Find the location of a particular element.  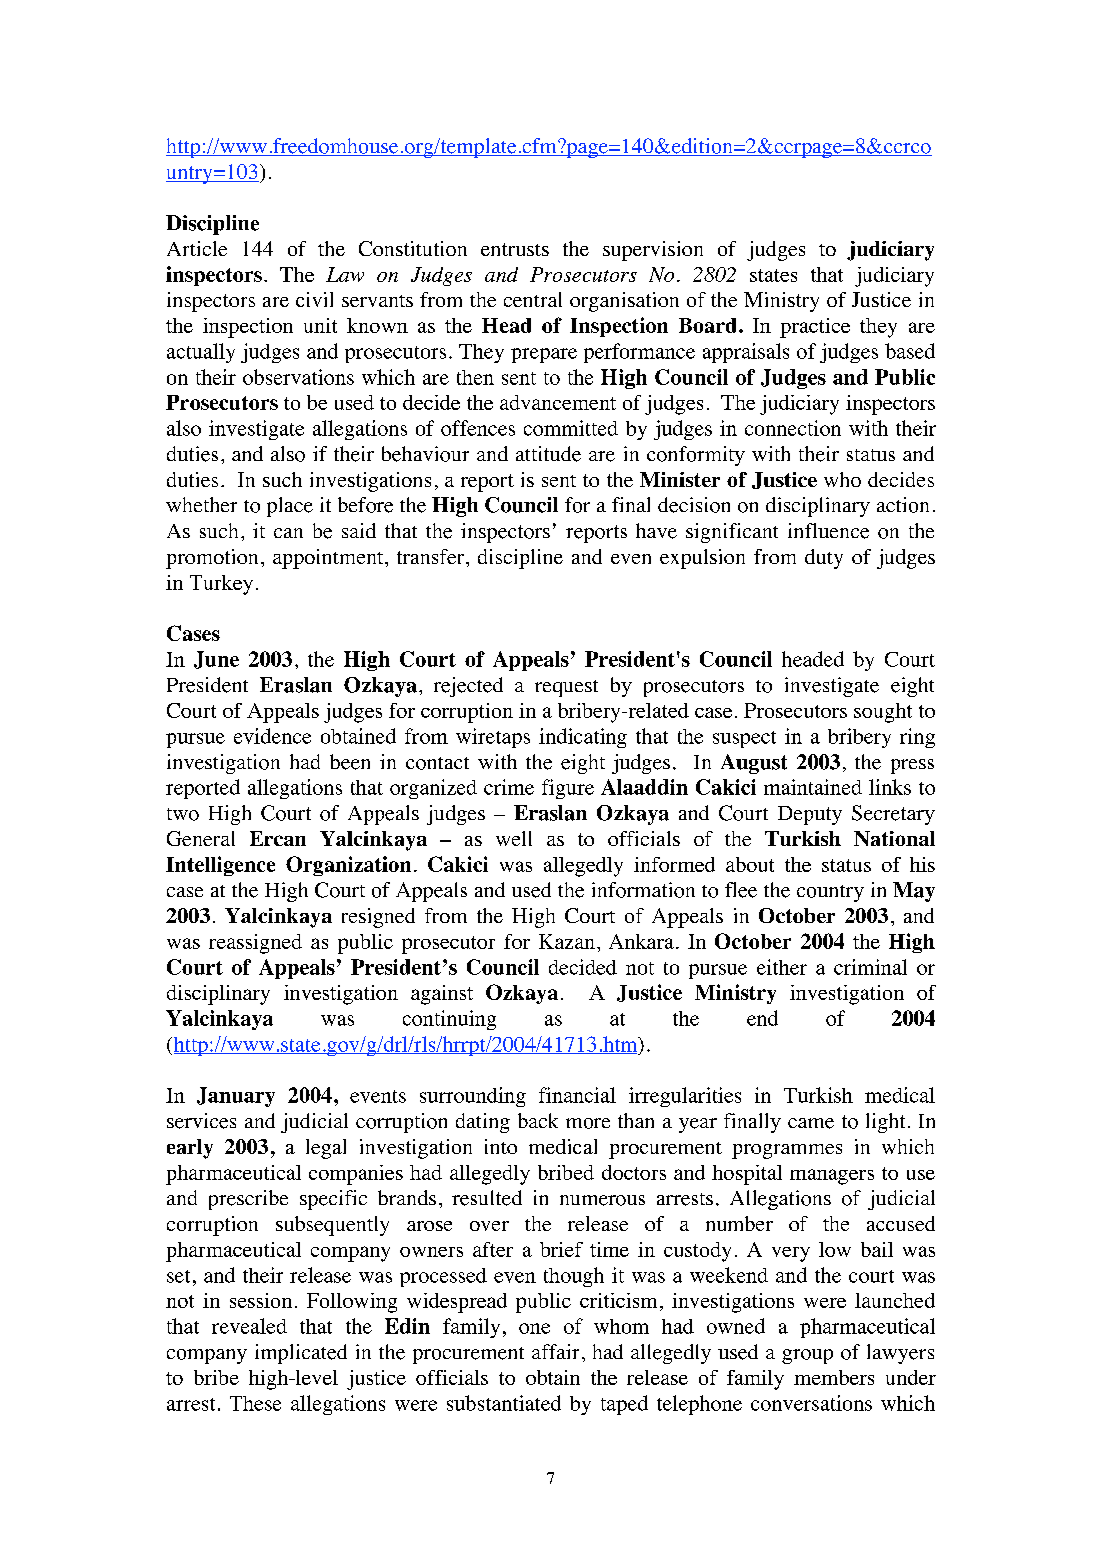

implicated is located at coordinates (301, 1354).
